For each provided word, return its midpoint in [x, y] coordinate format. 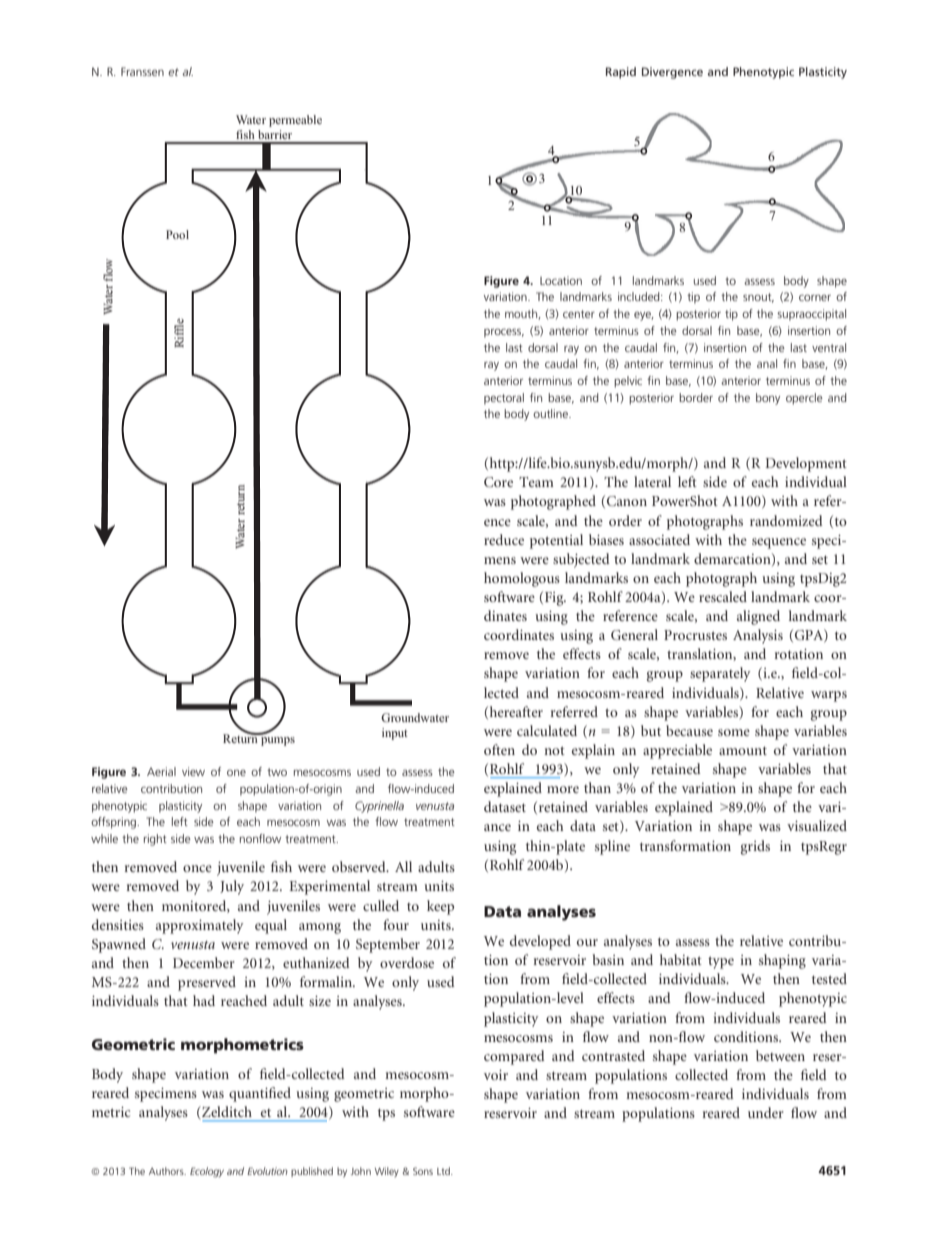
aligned [758, 617]
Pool [177, 234]
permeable [295, 121]
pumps [278, 741]
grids [755, 847]
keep [440, 907]
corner [815, 297]
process [504, 333]
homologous [522, 579]
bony [768, 399]
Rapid [621, 73]
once [197, 868]
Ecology [207, 1172]
